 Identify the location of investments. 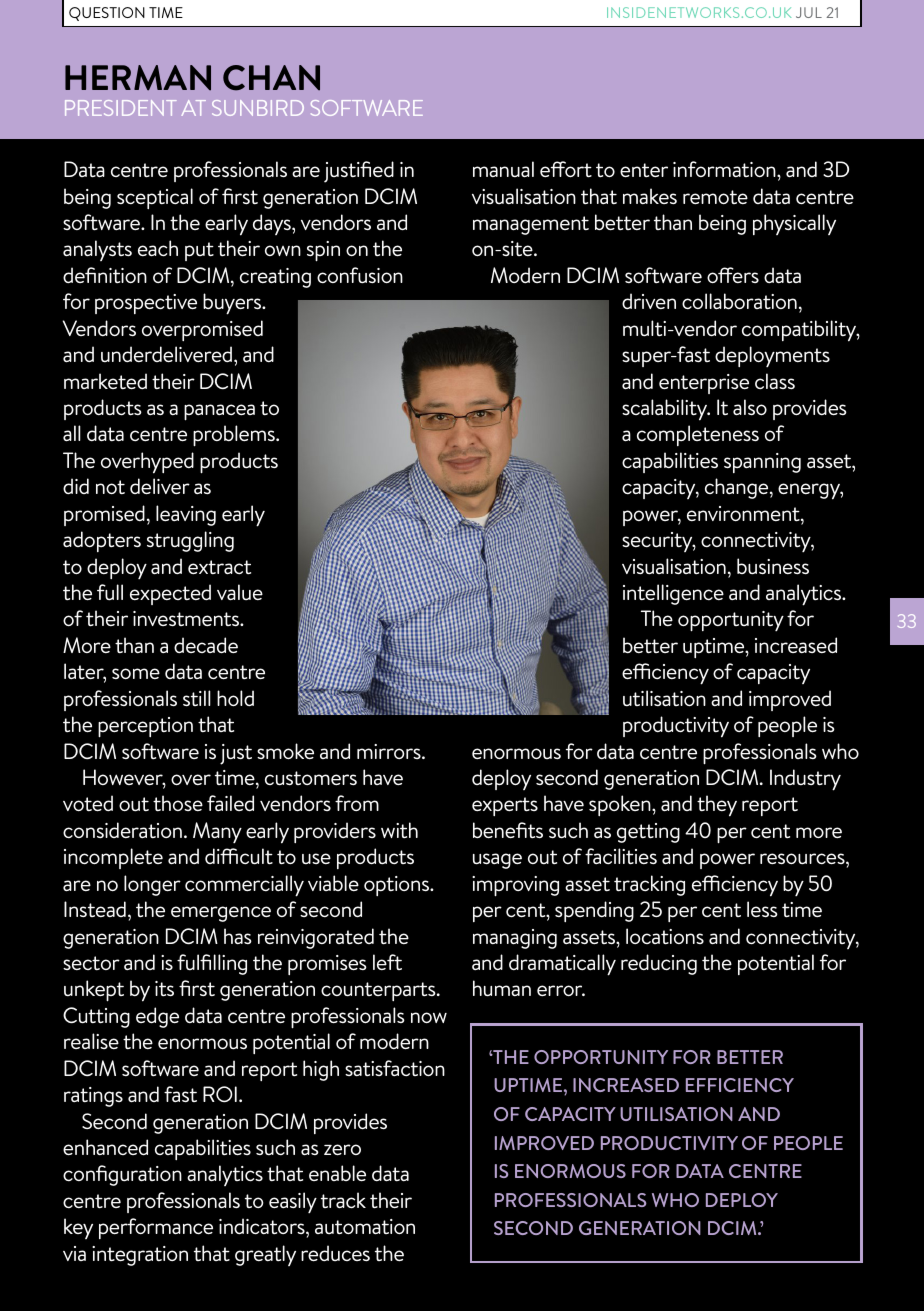
(187, 618).
